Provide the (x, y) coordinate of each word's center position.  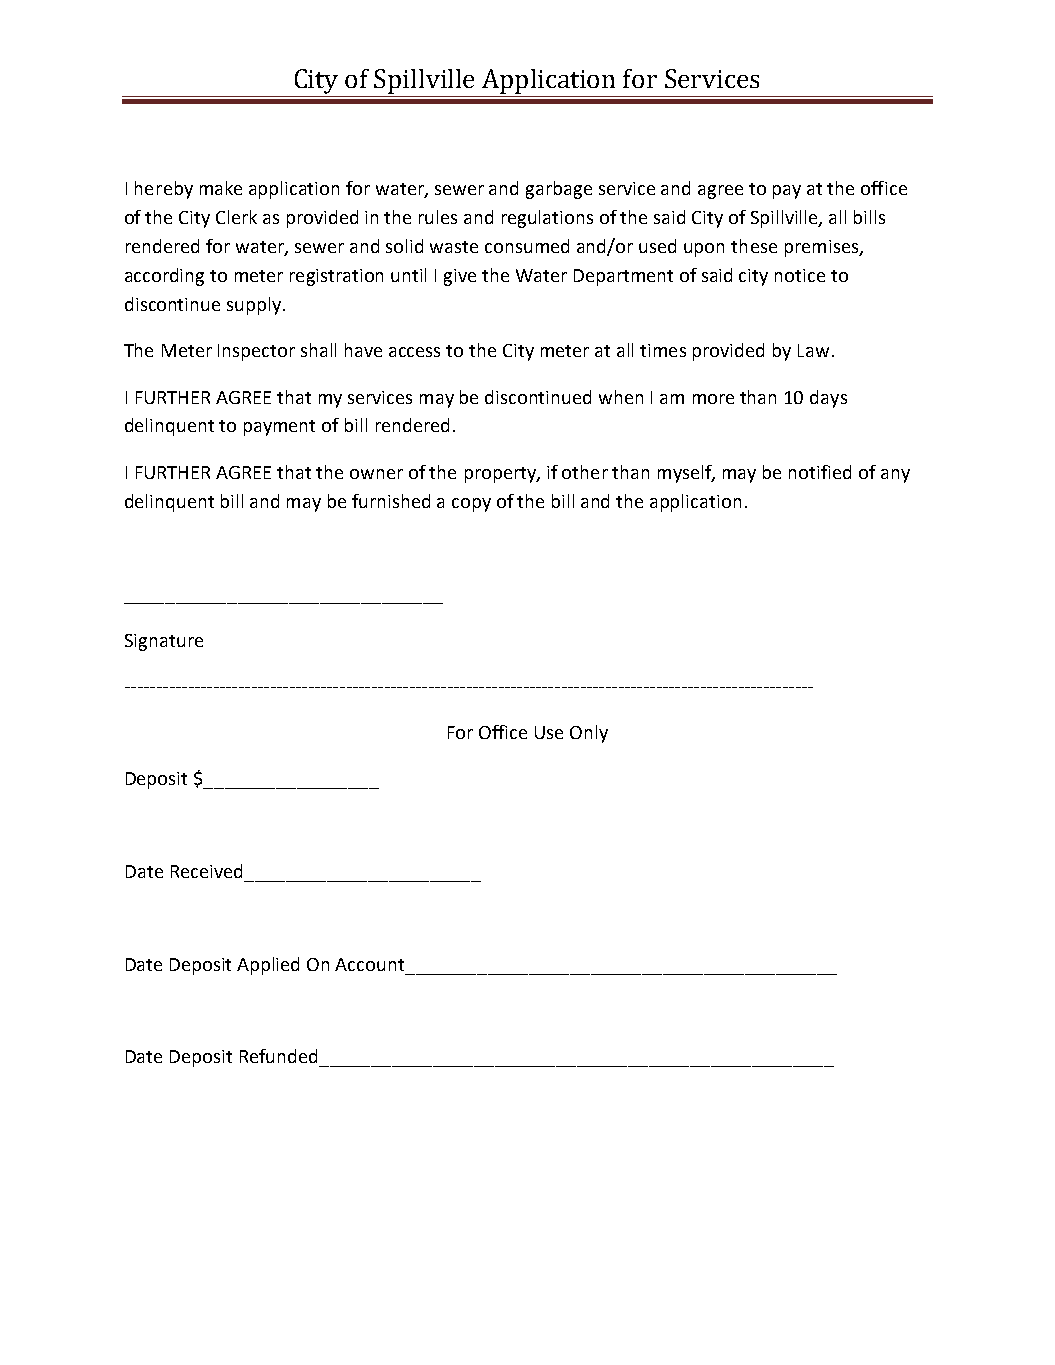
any (895, 476)
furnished (391, 501)
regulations (547, 219)
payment (279, 428)
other (585, 472)
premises (823, 248)
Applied (268, 966)
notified (820, 472)
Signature (164, 642)
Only (589, 734)
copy (471, 505)
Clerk (236, 217)
